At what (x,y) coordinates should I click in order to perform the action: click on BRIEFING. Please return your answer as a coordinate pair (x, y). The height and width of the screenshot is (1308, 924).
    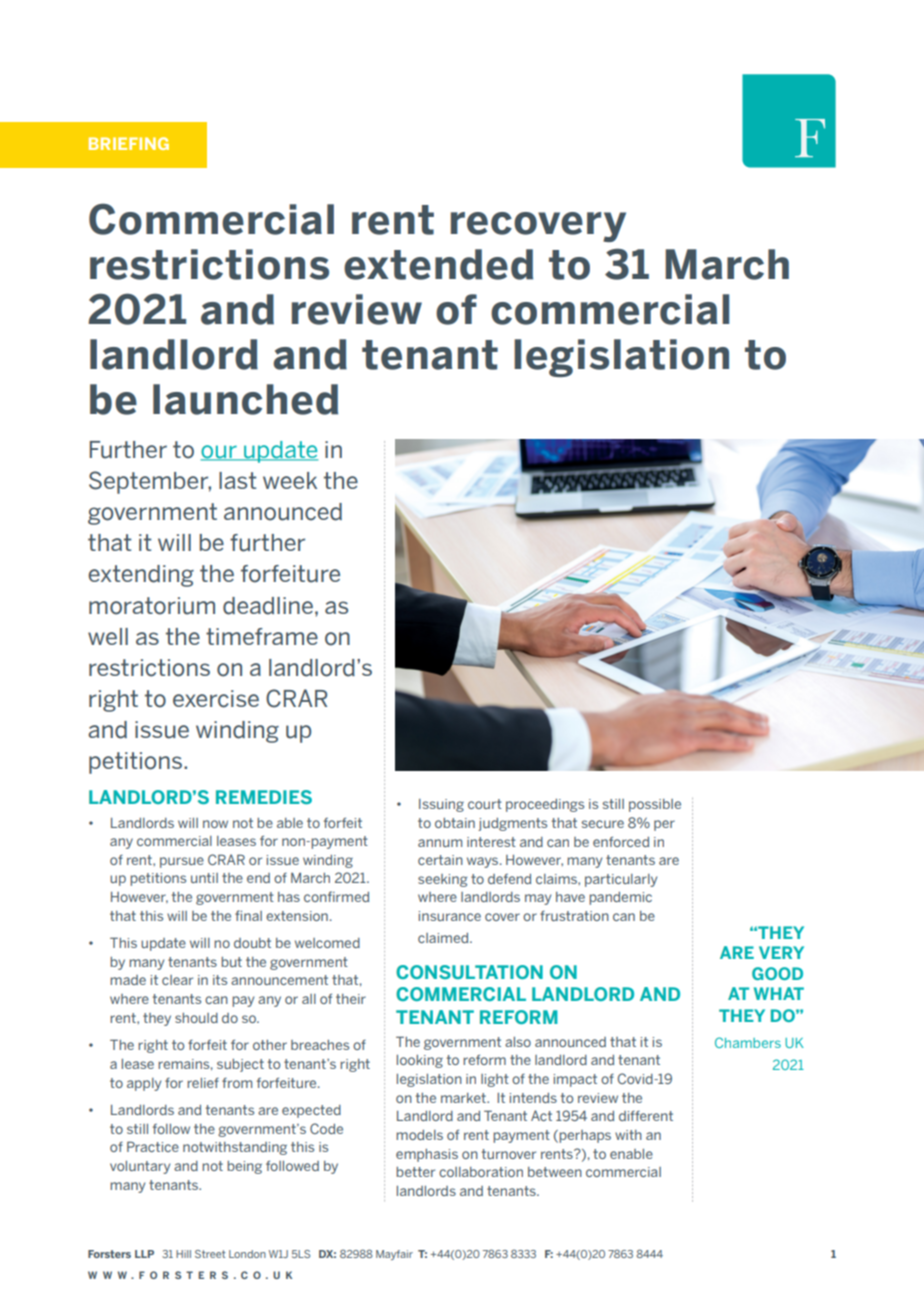
    Looking at the image, I should click on (129, 143).
